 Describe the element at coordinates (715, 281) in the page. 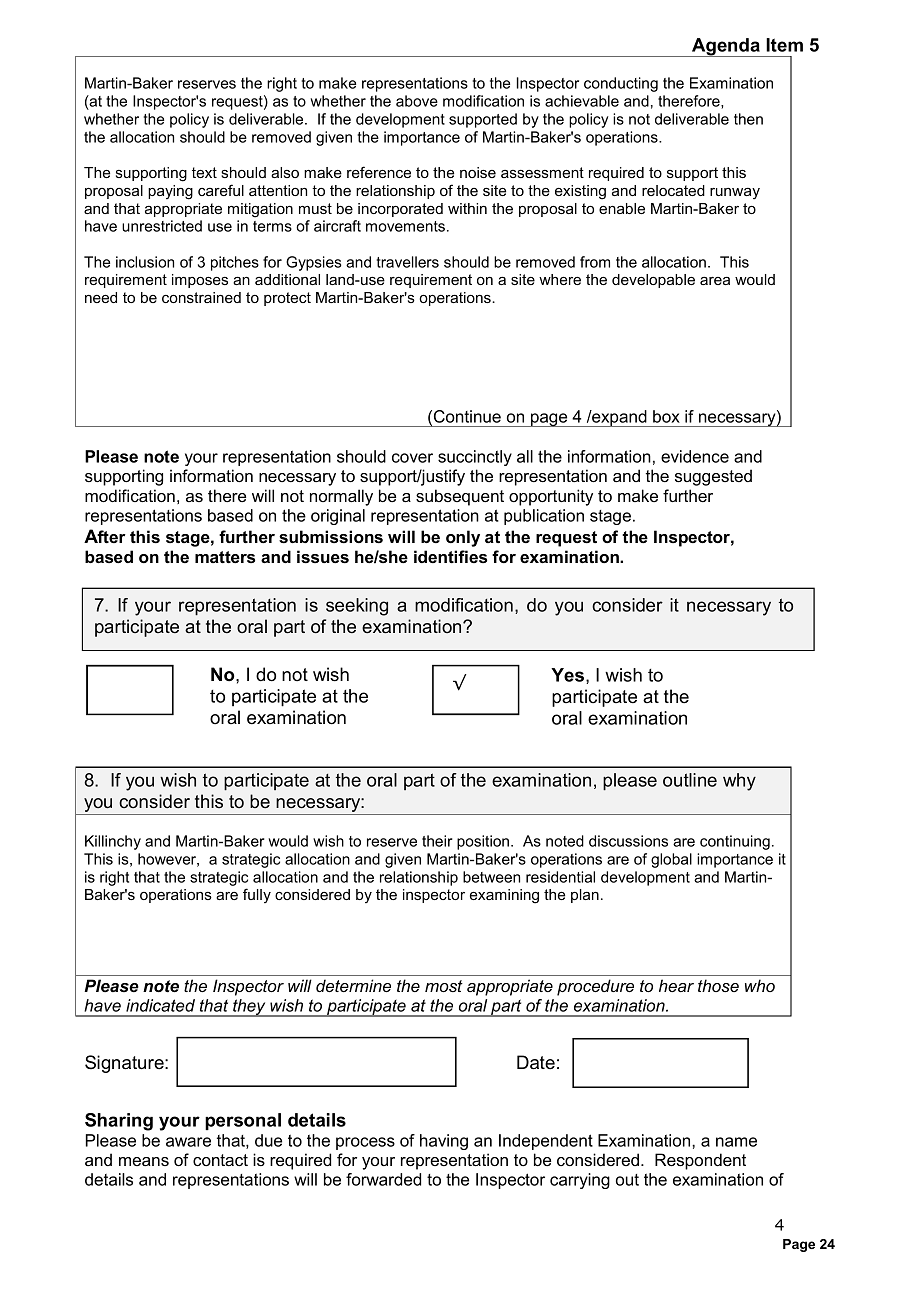

I see `area` at that location.
